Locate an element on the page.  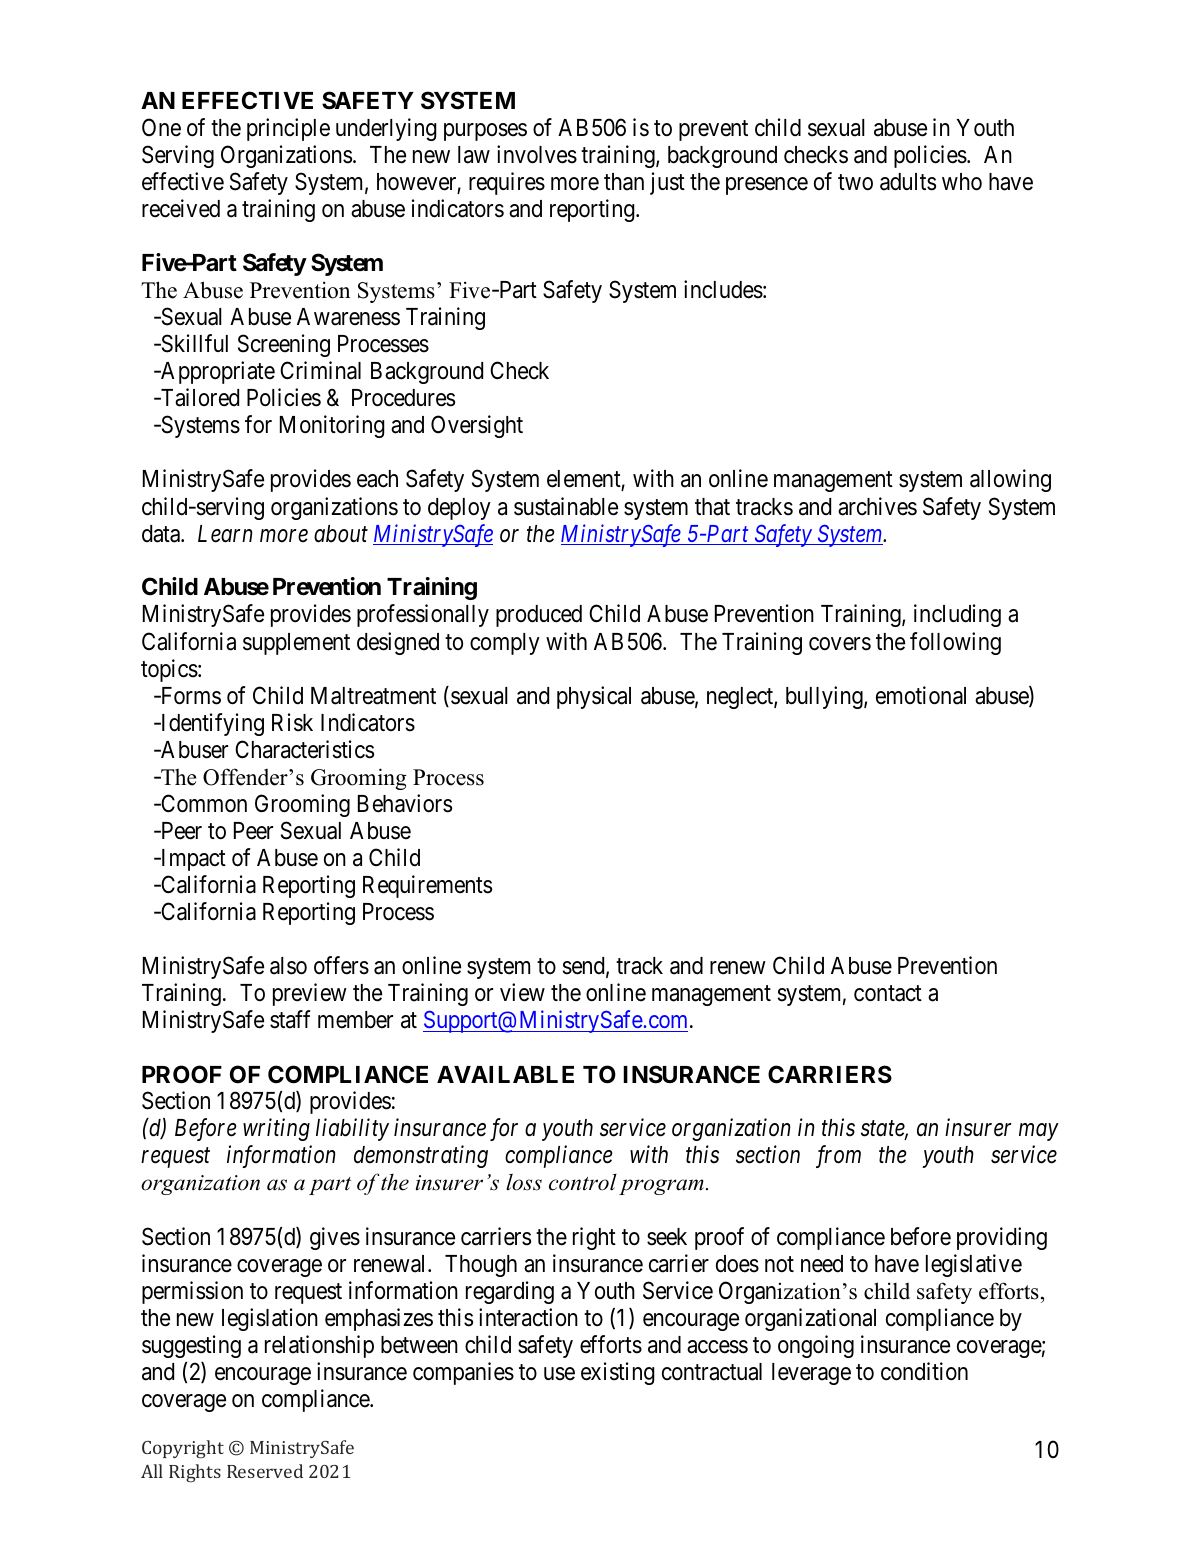
adults is located at coordinates (908, 182).
